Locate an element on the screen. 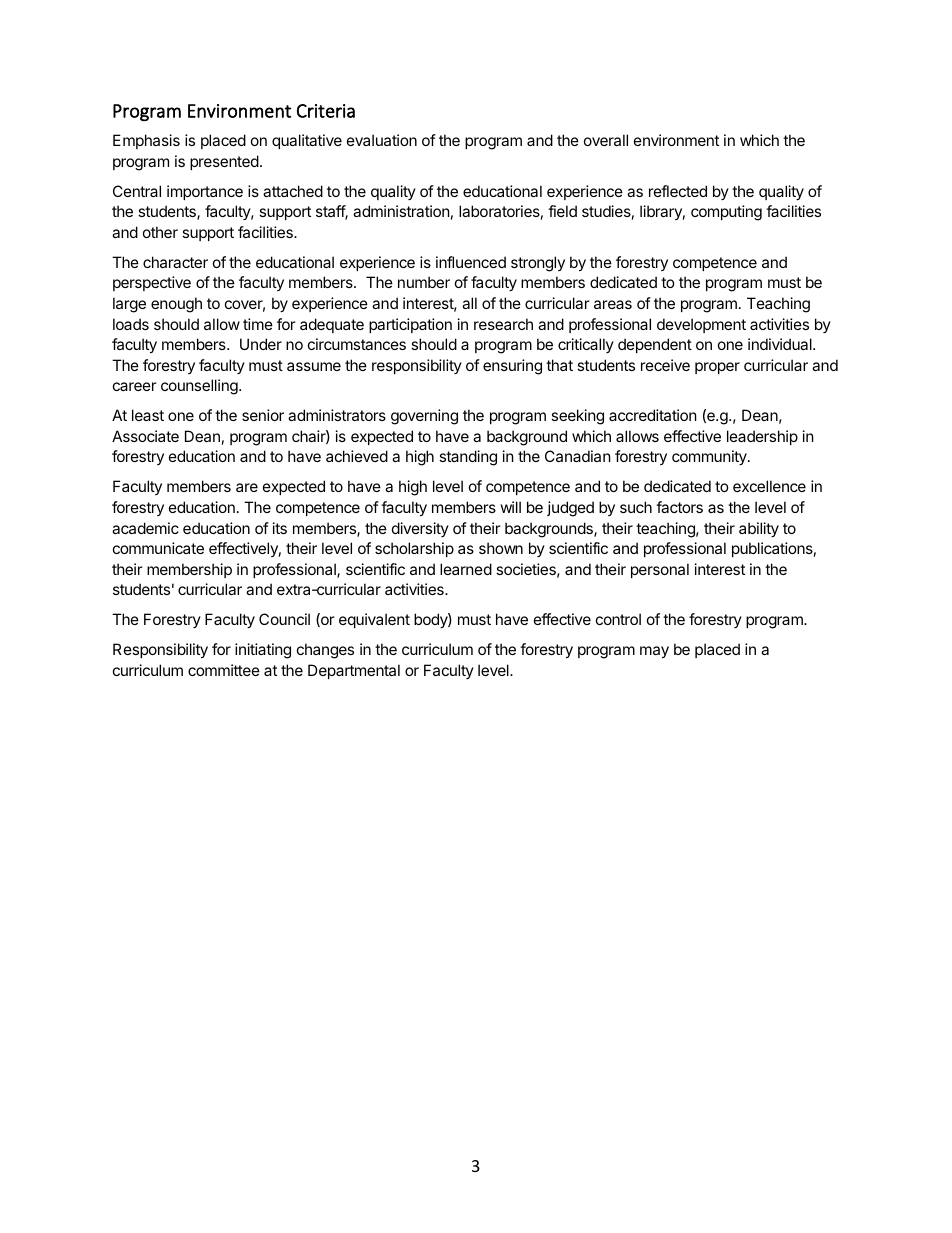  Emphasis is located at coordinates (146, 141).
